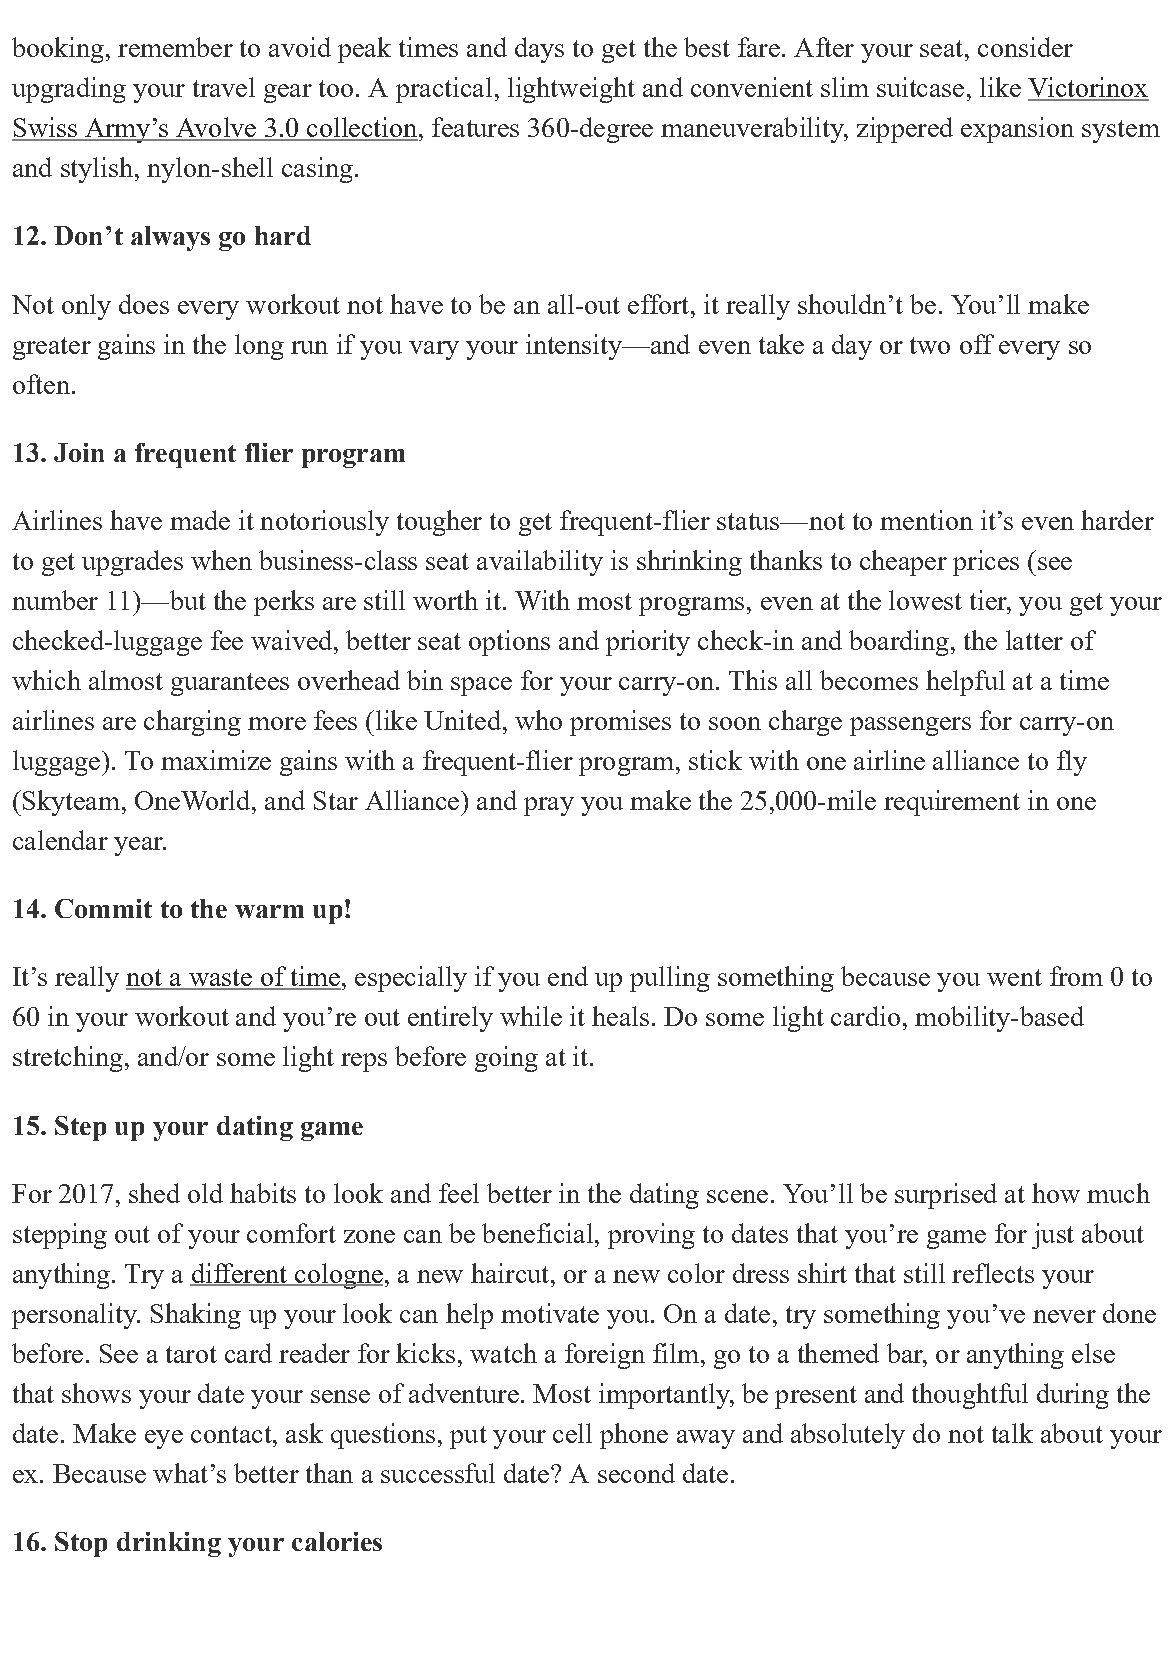 This document has width=1175, height=1661. What do you see at coordinates (986, 563) in the document?
I see `prices` at bounding box center [986, 563].
